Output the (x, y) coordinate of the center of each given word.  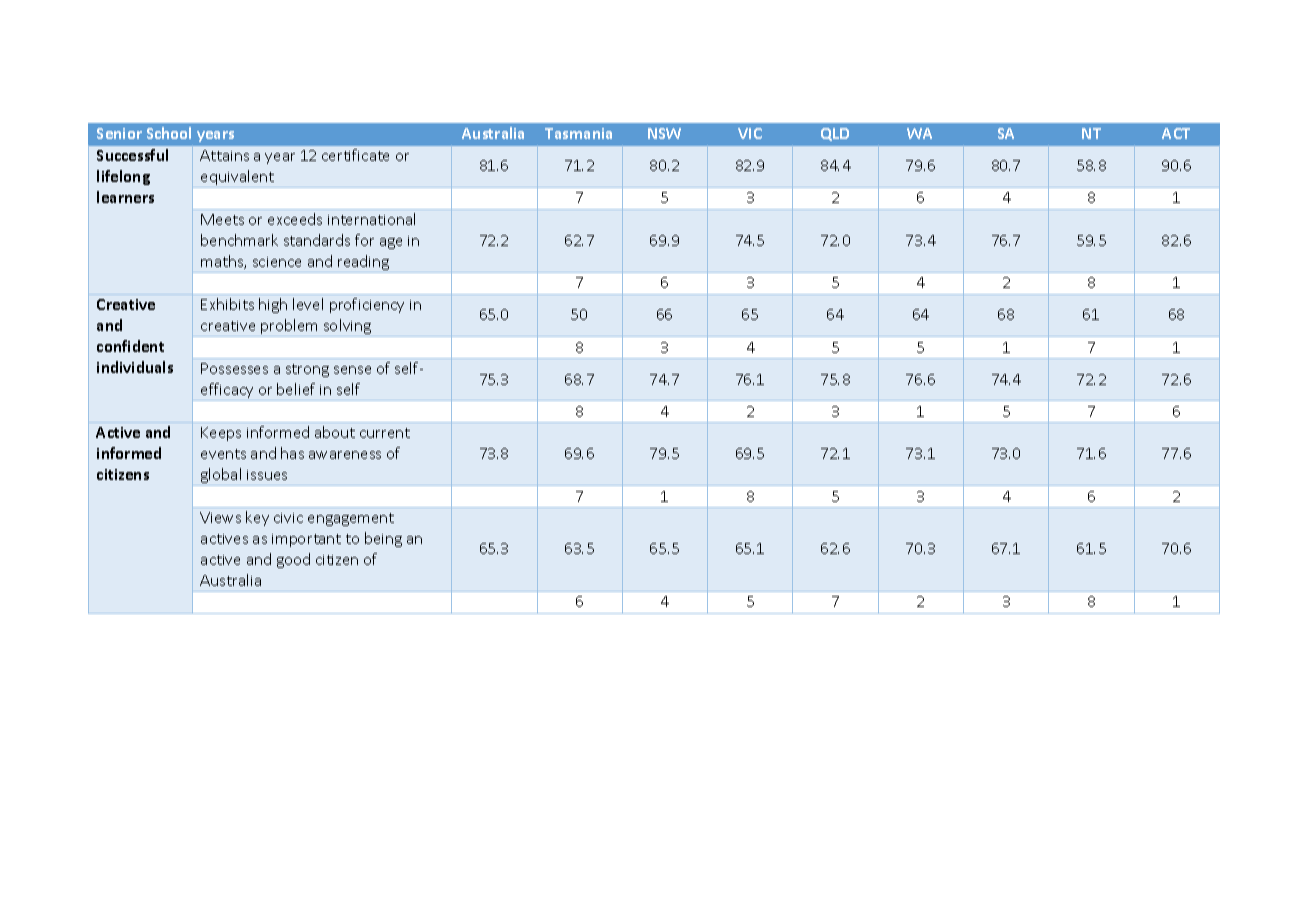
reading (364, 264)
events (223, 454)
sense (352, 370)
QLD (835, 134)
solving (348, 328)
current (385, 433)
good (293, 560)
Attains (224, 155)
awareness (345, 455)
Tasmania (578, 133)
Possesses (234, 368)
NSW (664, 133)
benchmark (239, 240)
